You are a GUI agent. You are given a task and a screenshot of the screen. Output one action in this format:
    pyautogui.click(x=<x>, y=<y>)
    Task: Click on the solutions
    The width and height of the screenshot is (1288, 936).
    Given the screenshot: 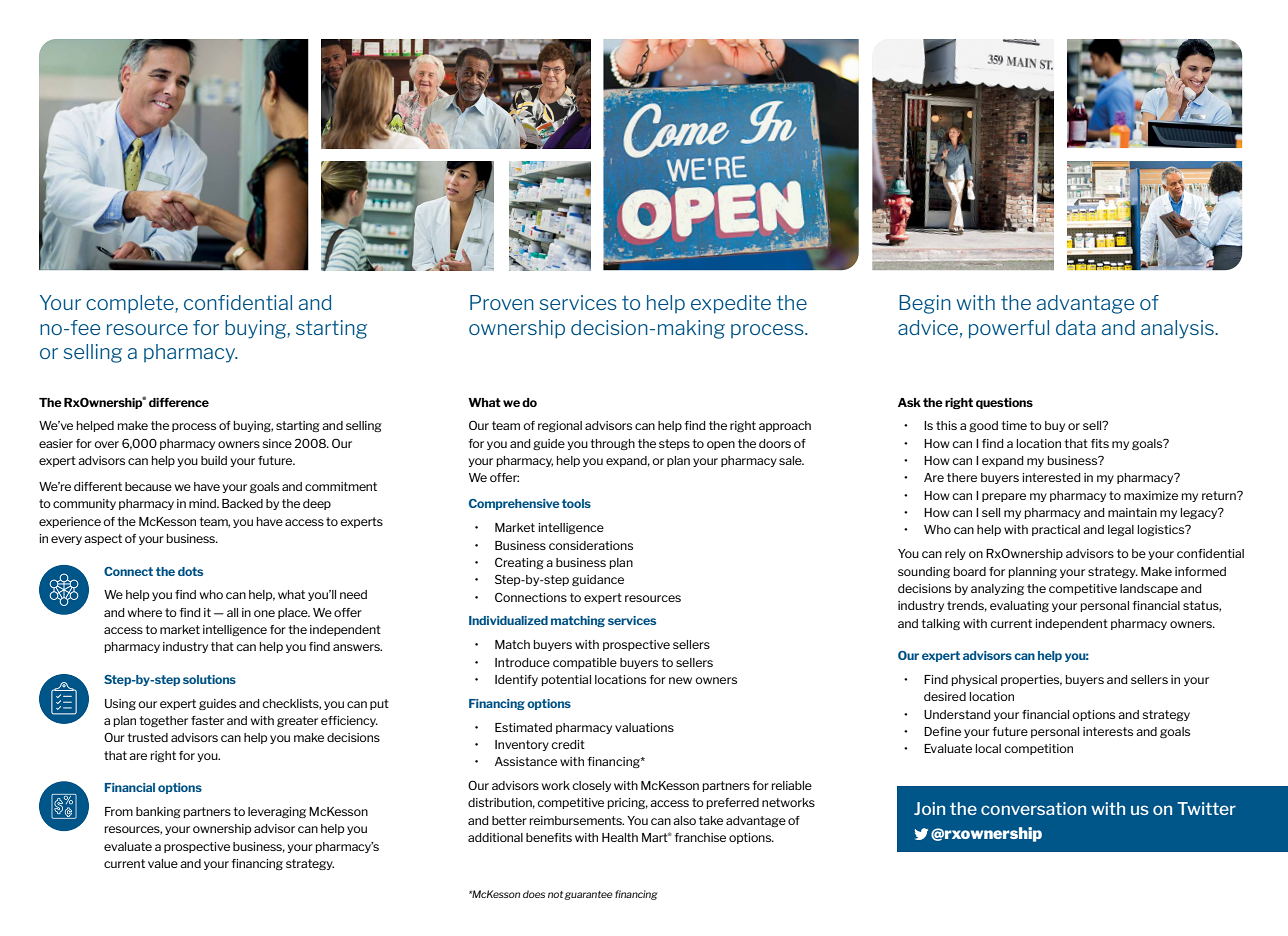 What is the action you would take?
    pyautogui.click(x=209, y=679)
